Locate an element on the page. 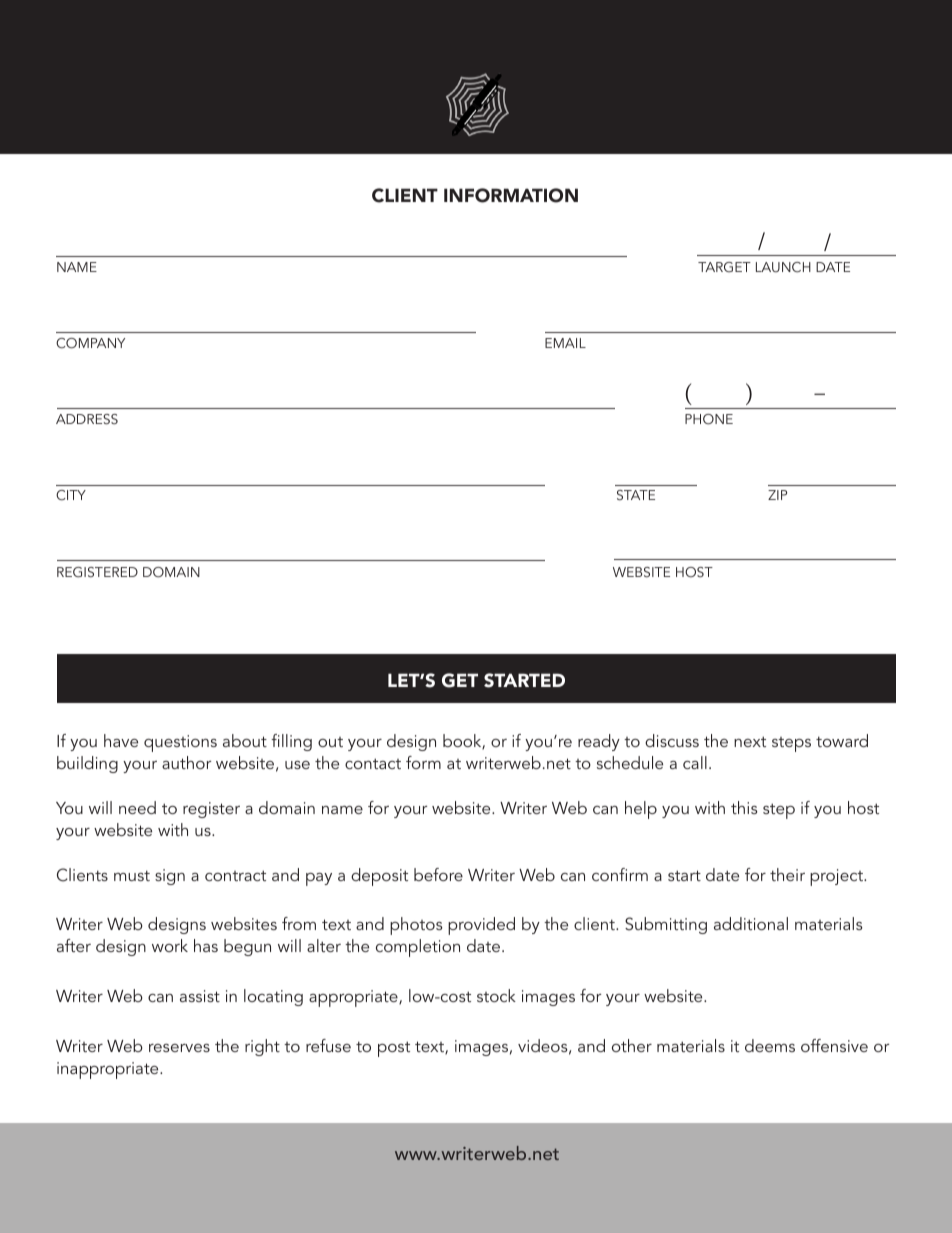  have is located at coordinates (121, 740).
